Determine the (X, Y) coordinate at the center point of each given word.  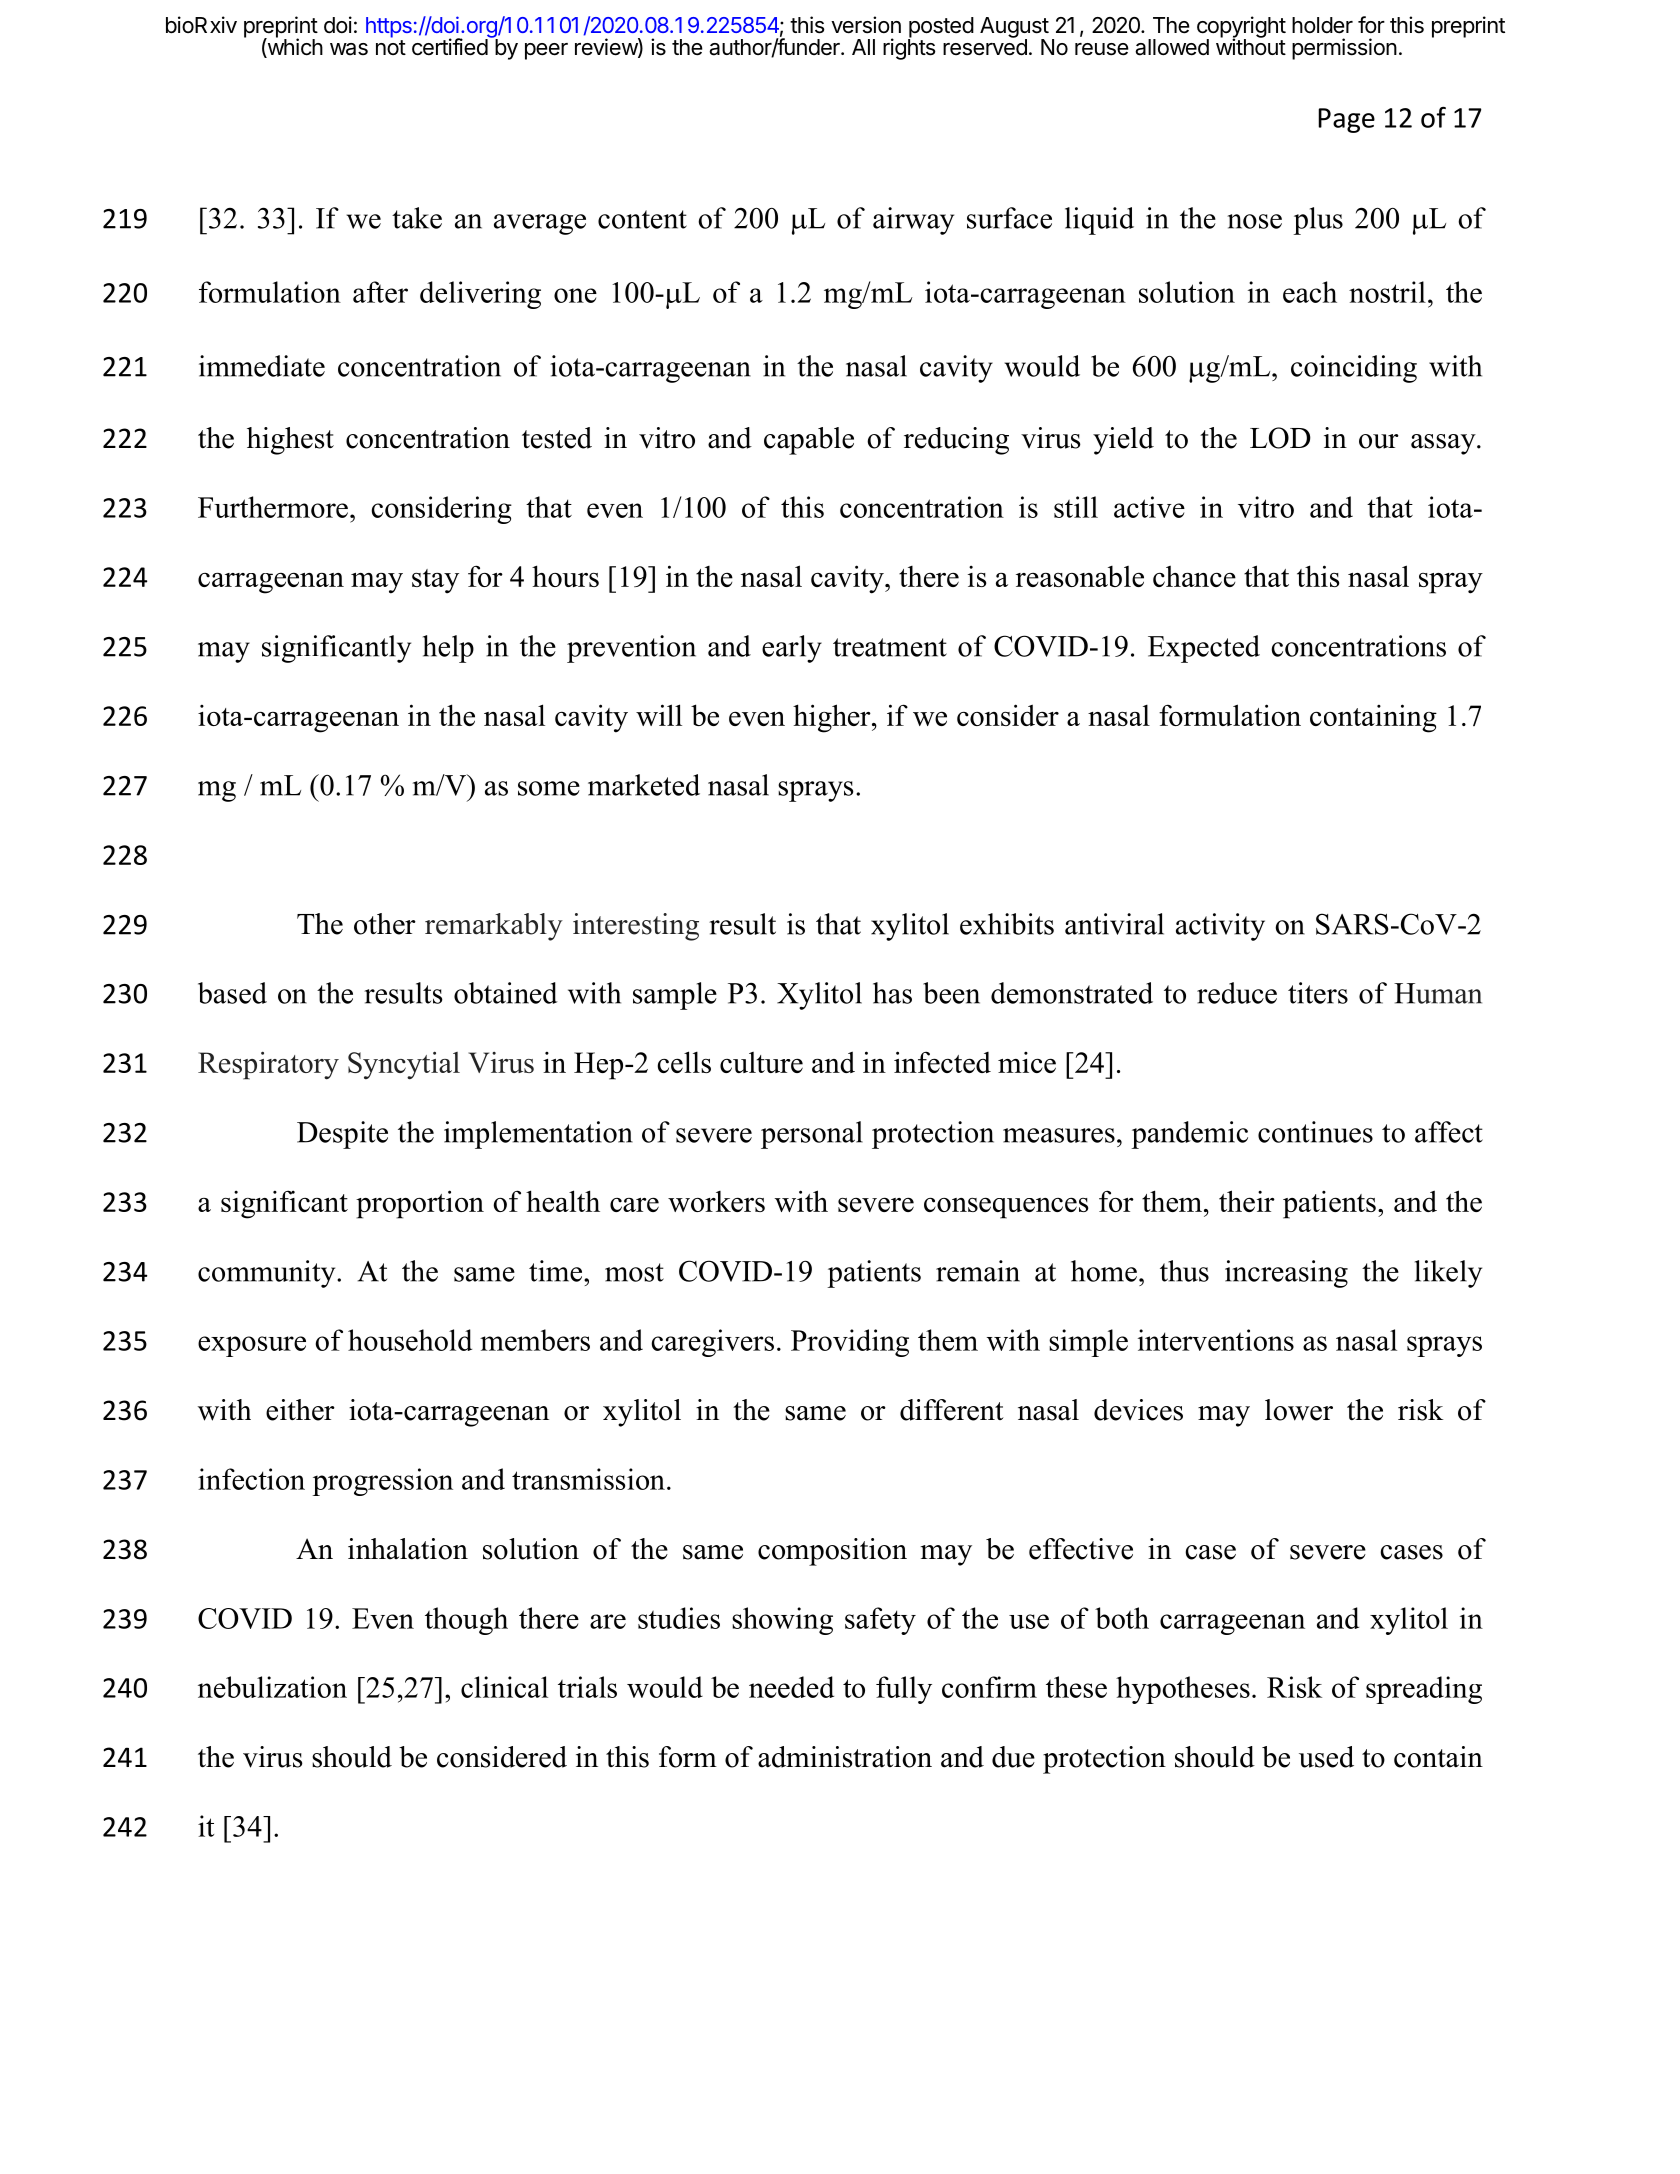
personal (812, 1135)
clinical (504, 1687)
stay (435, 581)
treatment (890, 647)
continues (1315, 1132)
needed (791, 1687)
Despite (342, 1135)
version (866, 25)
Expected (1204, 649)
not (391, 47)
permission (1344, 49)
